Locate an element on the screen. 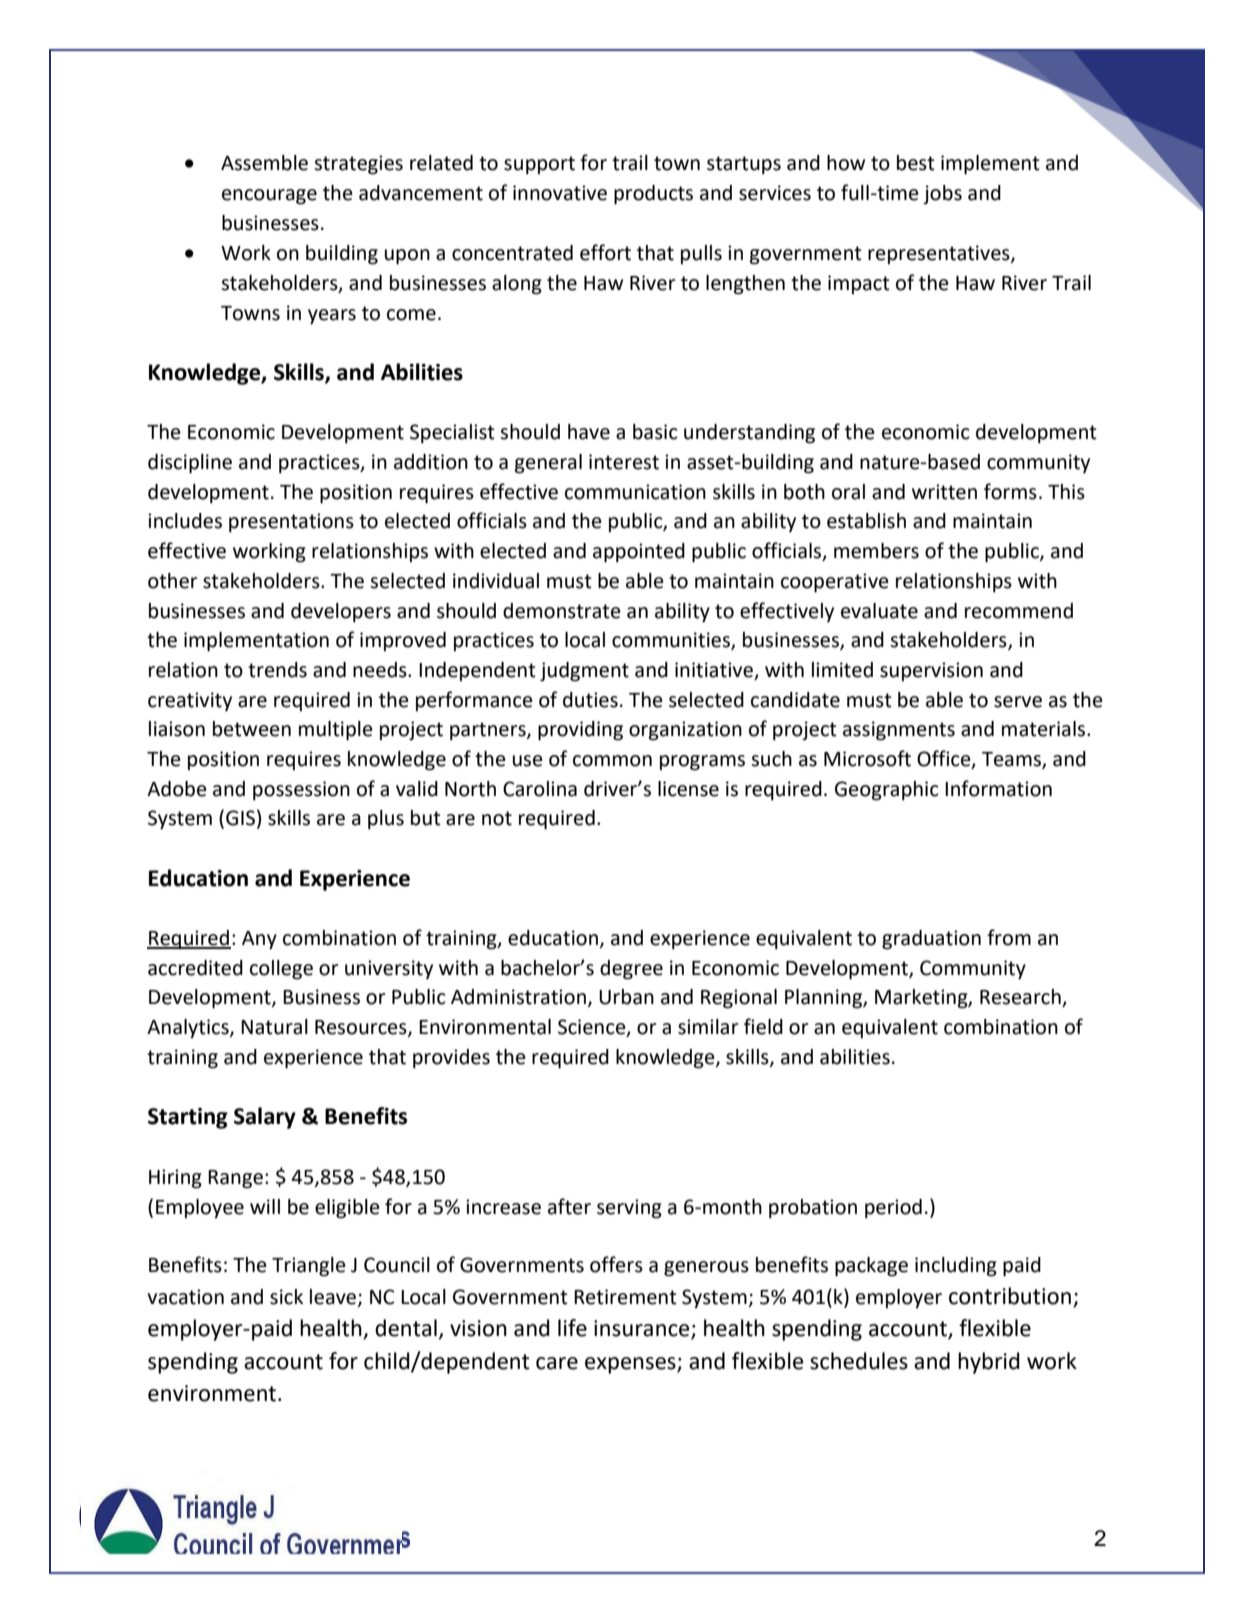 This screenshot has width=1254, height=1623. Science is located at coordinates (593, 1028).
